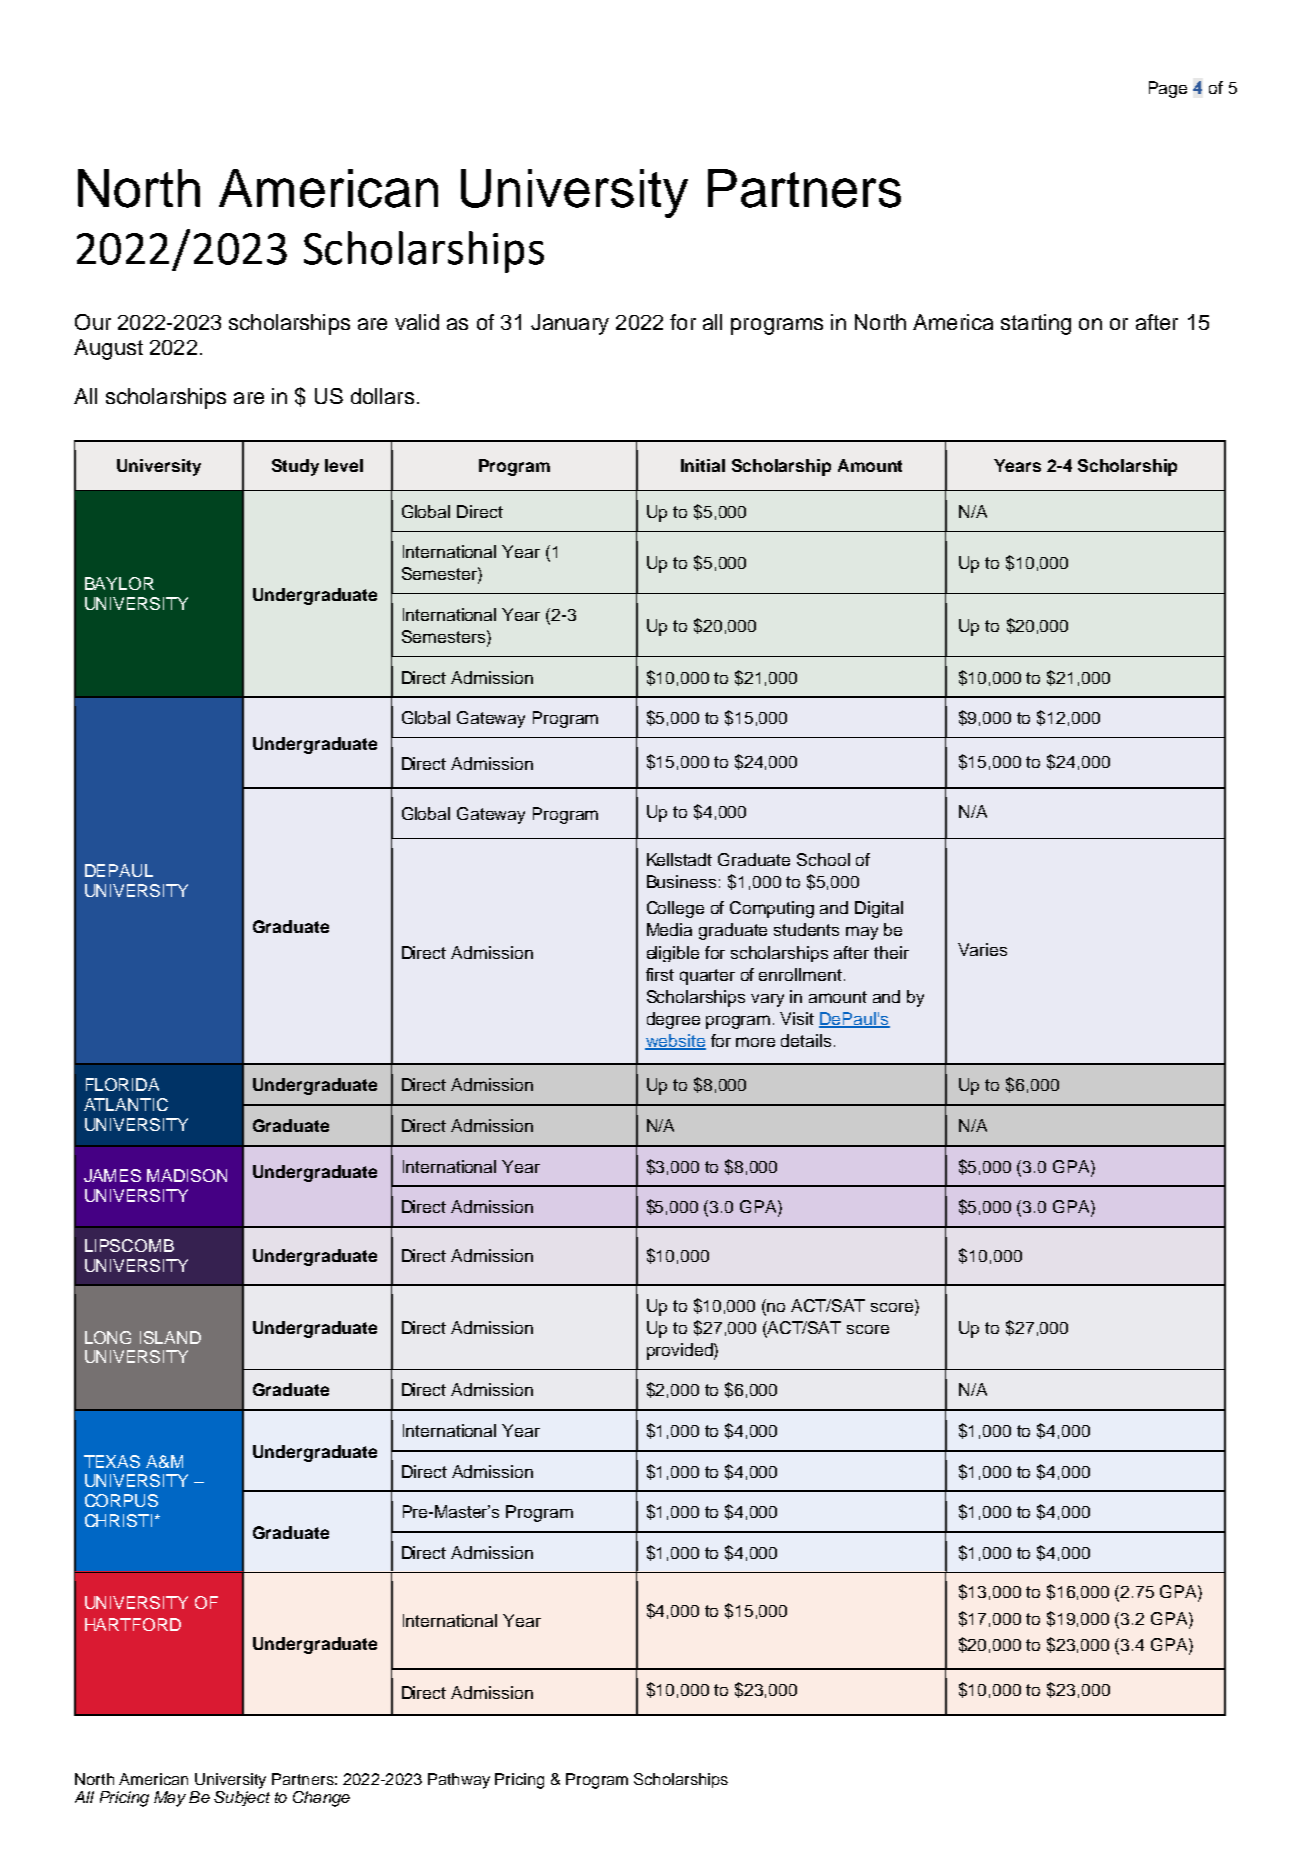  Describe the element at coordinates (681, 881) in the screenshot. I see `Business` at that location.
